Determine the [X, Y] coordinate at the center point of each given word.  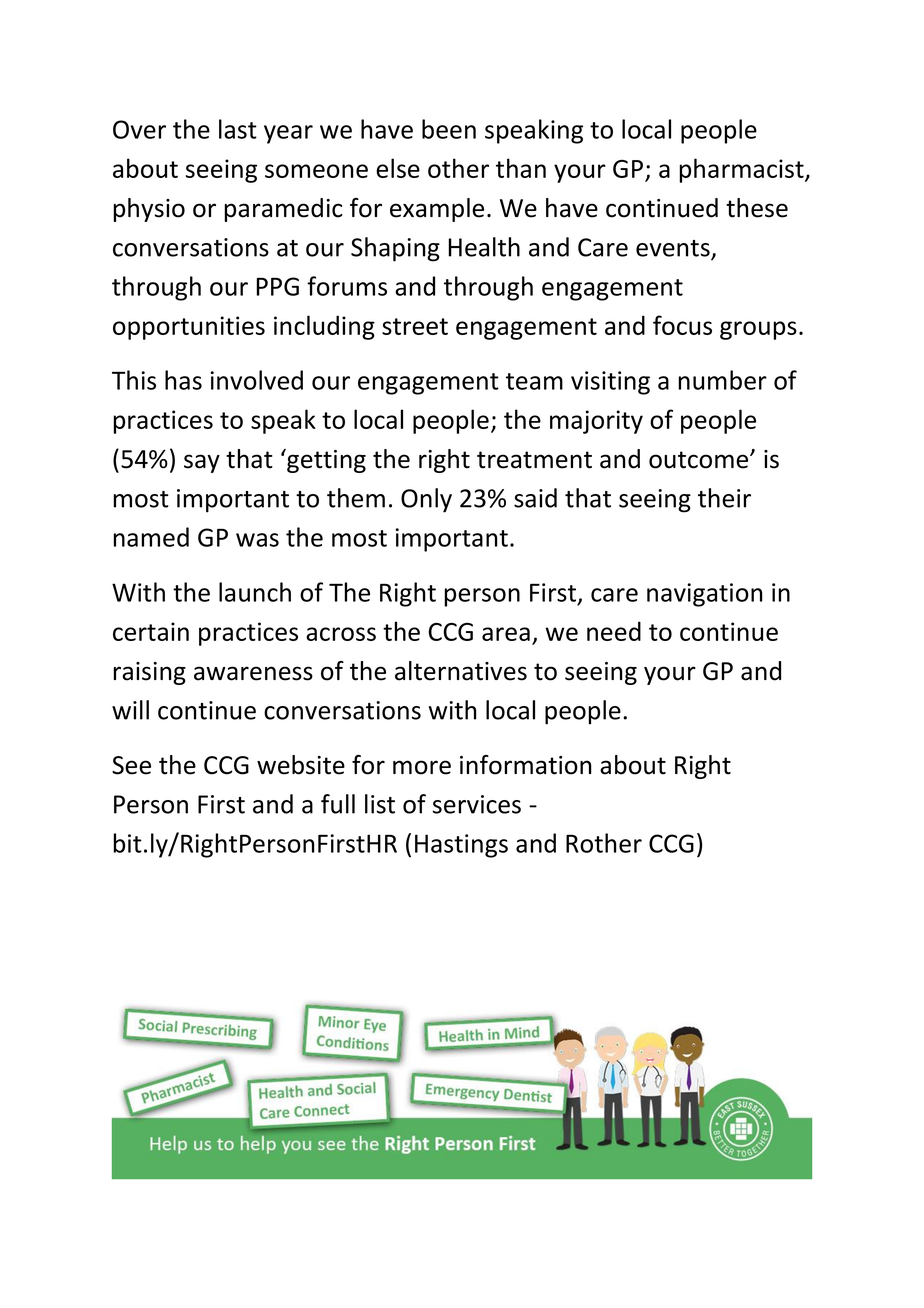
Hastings [461, 846]
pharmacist [742, 170]
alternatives [461, 671]
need [614, 631]
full [338, 804]
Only [426, 500]
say [202, 463]
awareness [253, 673]
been [449, 129]
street [415, 326]
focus [682, 325]
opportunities [189, 328]
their [724, 498]
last [238, 129]
